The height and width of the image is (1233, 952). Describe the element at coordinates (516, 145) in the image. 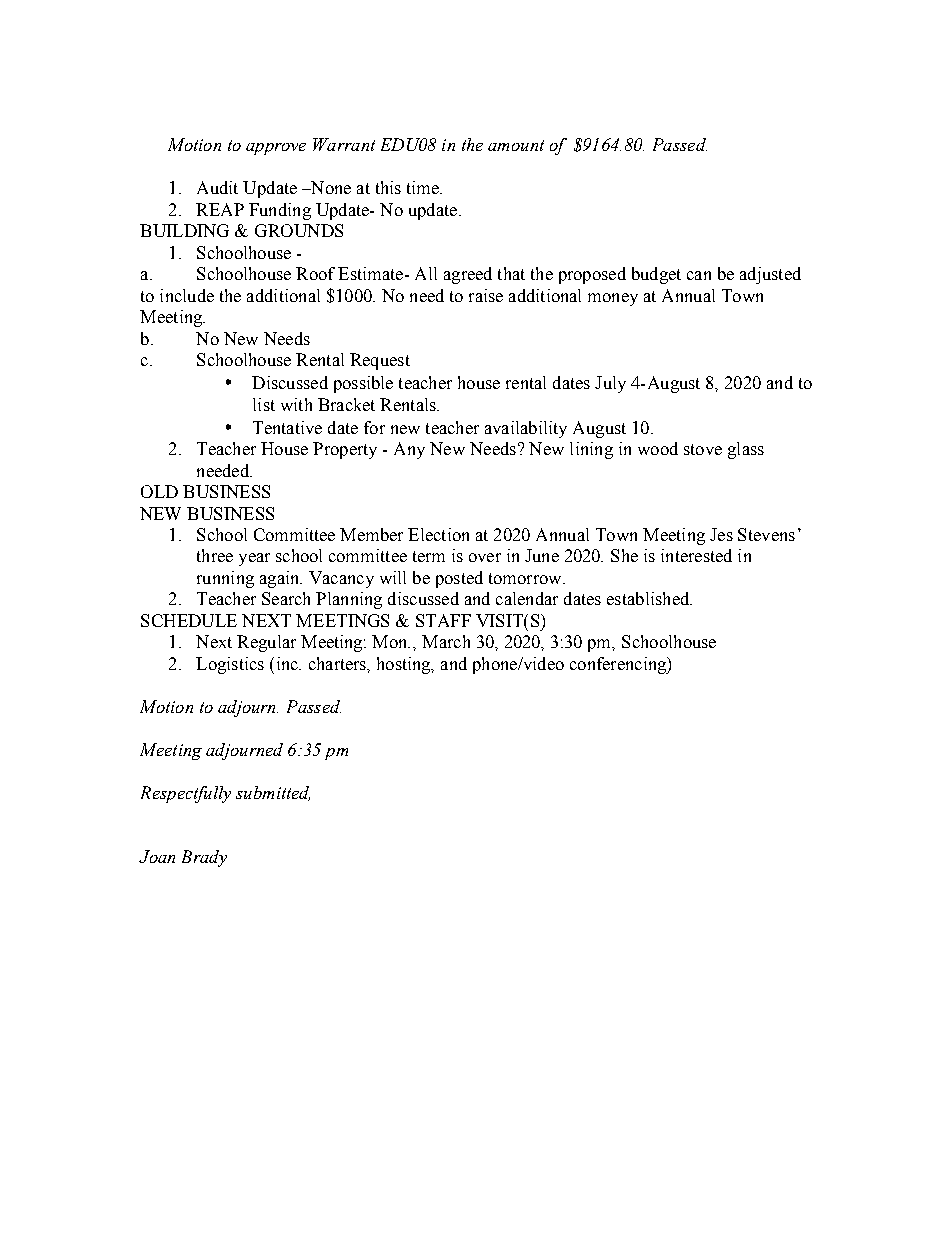

I see `amount` at that location.
